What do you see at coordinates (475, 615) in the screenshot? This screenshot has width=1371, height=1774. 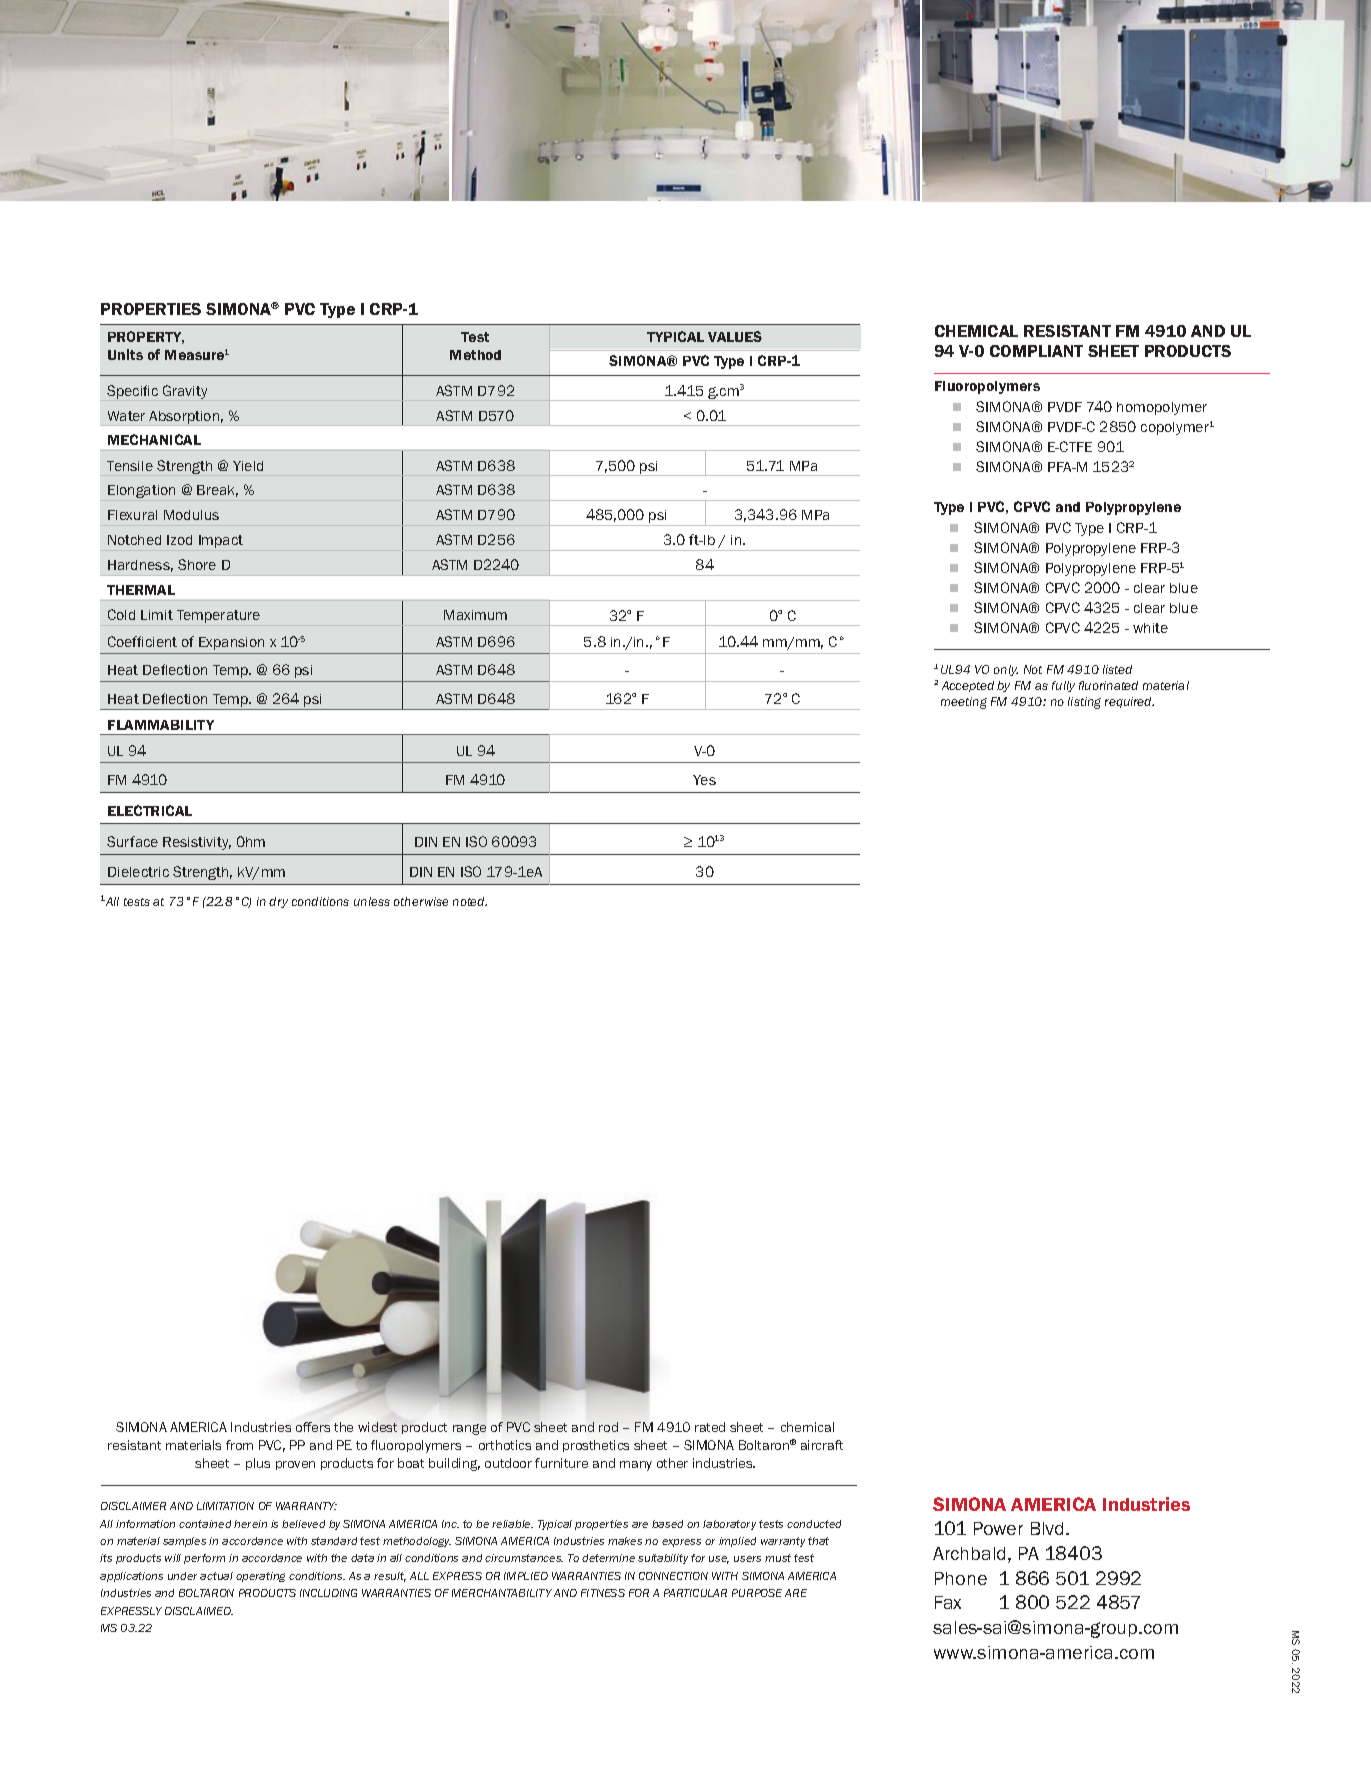 I see `Maximum` at bounding box center [475, 615].
